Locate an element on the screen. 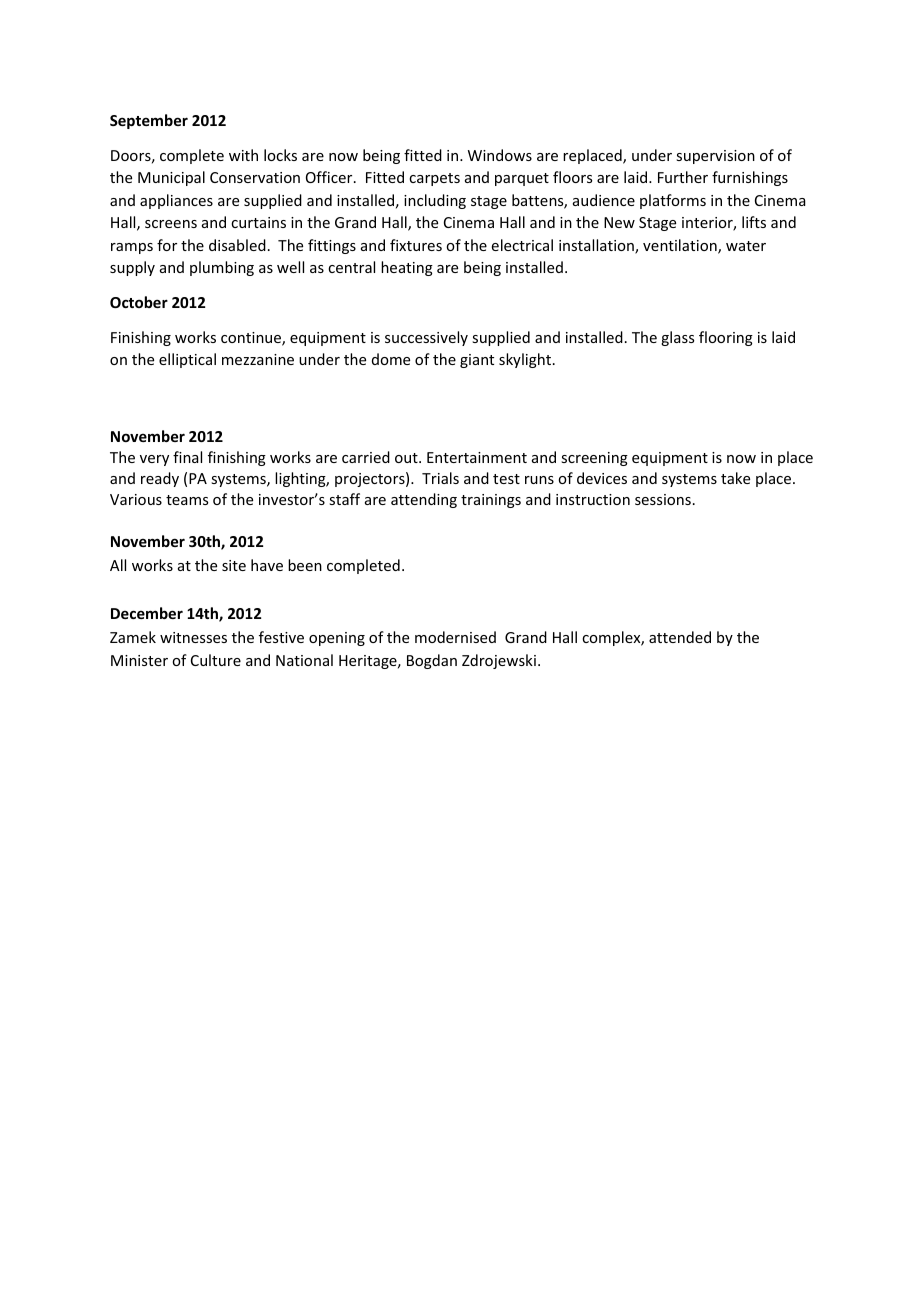 The width and height of the screenshot is (924, 1308). elliptical is located at coordinates (187, 360).
